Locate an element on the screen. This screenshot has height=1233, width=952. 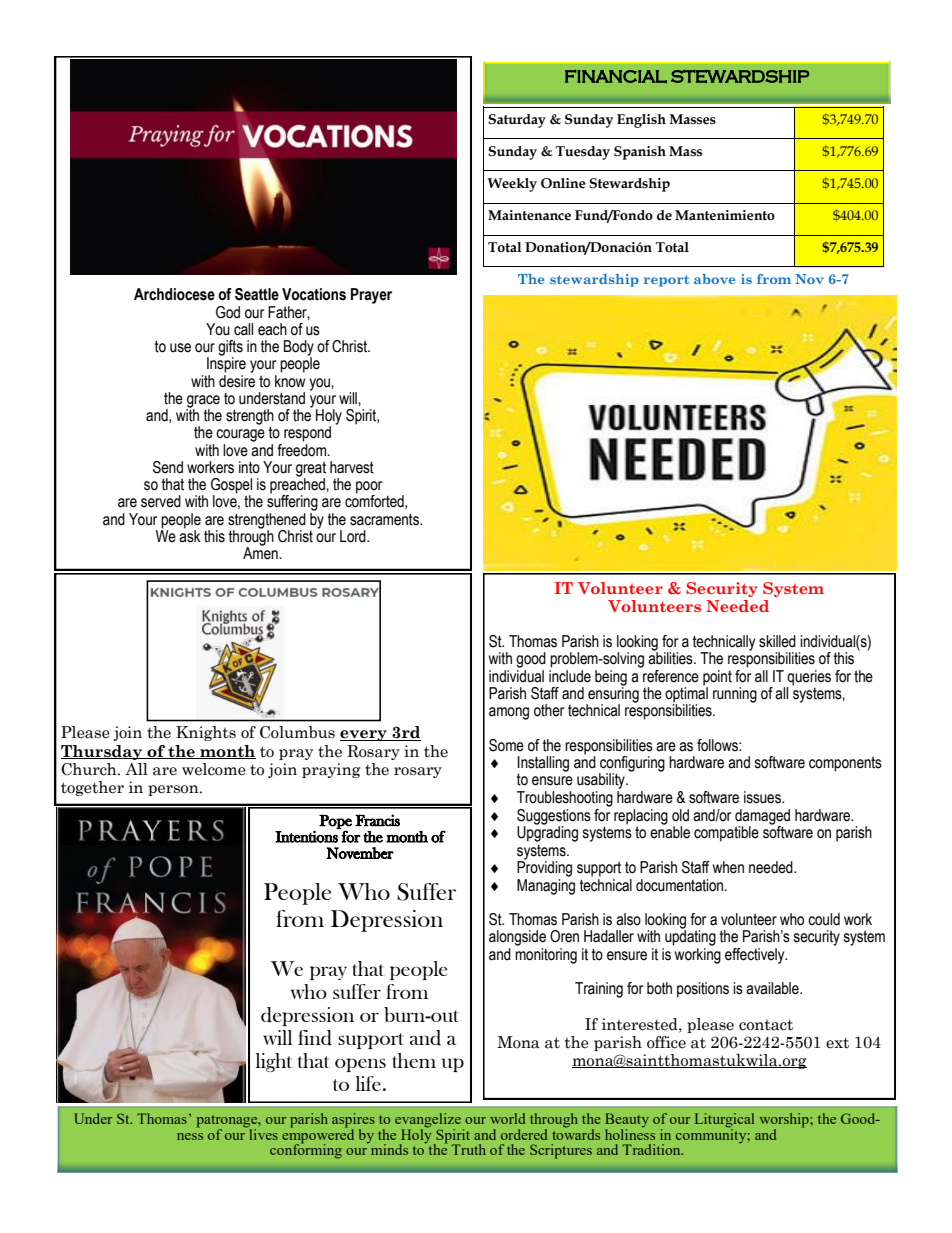
Some is located at coordinates (506, 745).
